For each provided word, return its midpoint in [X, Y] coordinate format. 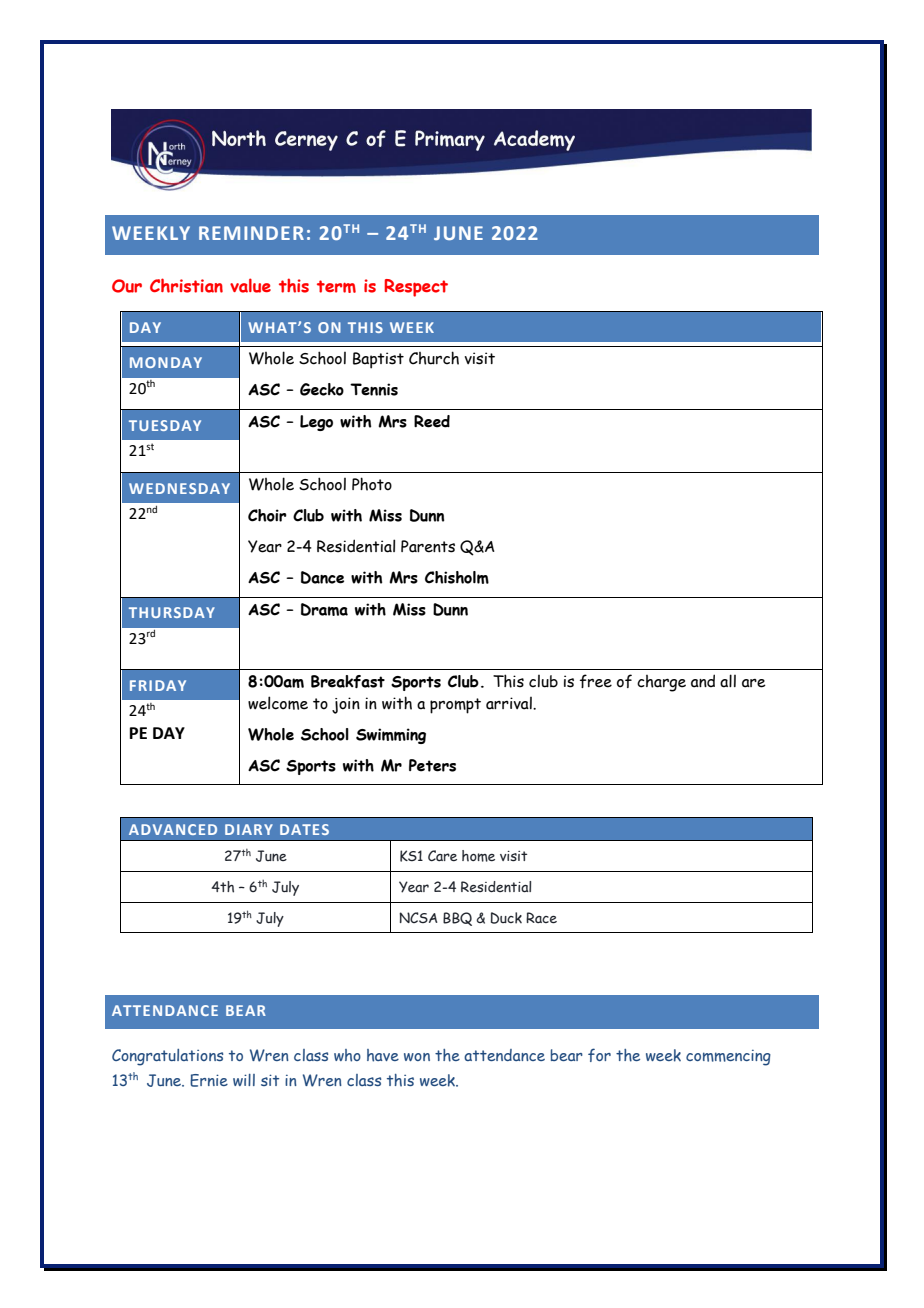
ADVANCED [173, 829]
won [417, 1057]
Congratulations [167, 1057]
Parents [428, 546]
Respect [416, 288]
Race [541, 917]
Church [434, 358]
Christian [186, 285]
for [599, 1055]
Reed [432, 421]
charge [661, 683]
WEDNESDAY [179, 488]
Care [442, 855]
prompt [455, 706]
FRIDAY [158, 685]
